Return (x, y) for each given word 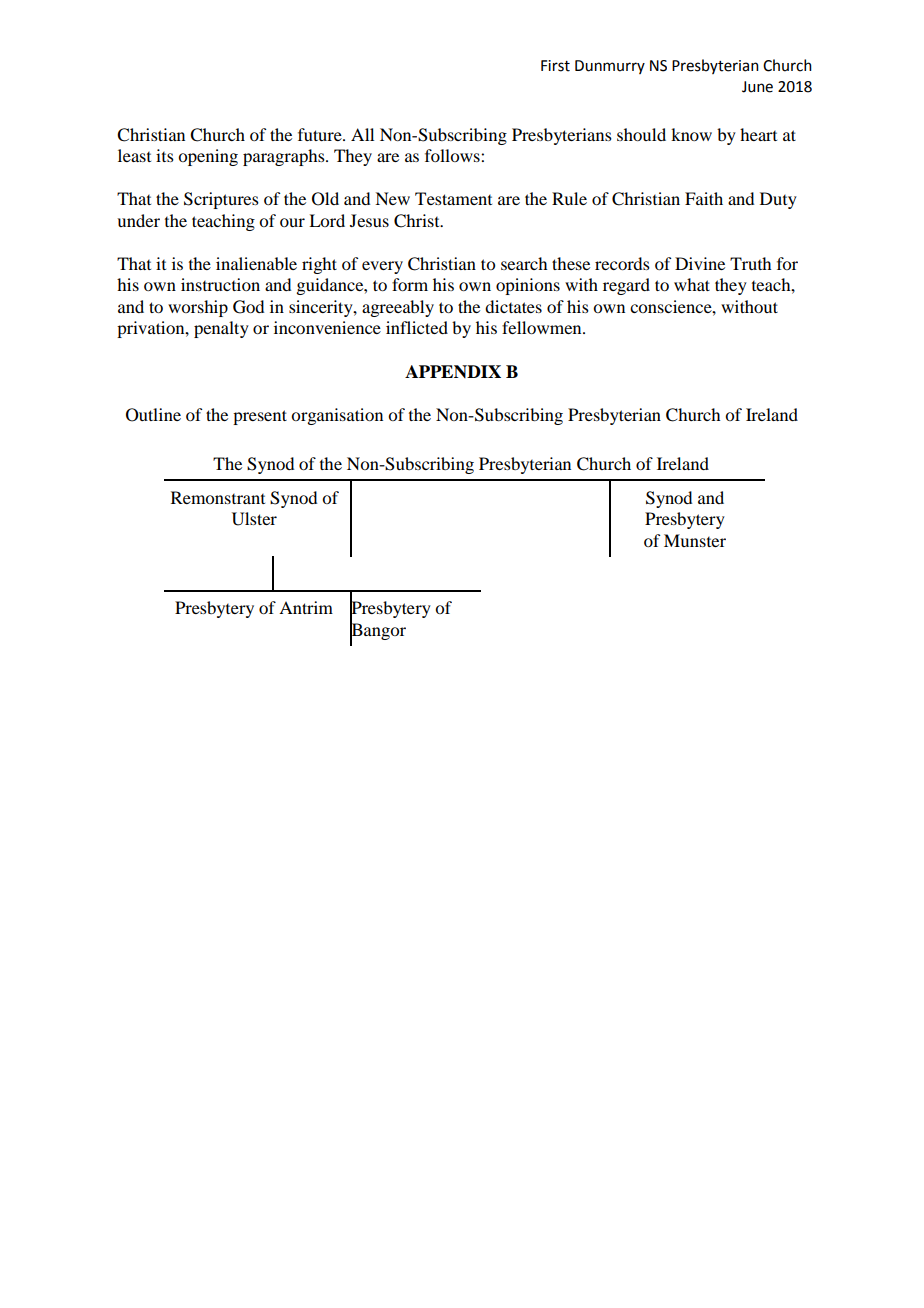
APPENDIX (453, 371)
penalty (221, 329)
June (757, 87)
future (321, 134)
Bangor (378, 631)
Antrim (306, 607)
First (555, 66)
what (692, 284)
